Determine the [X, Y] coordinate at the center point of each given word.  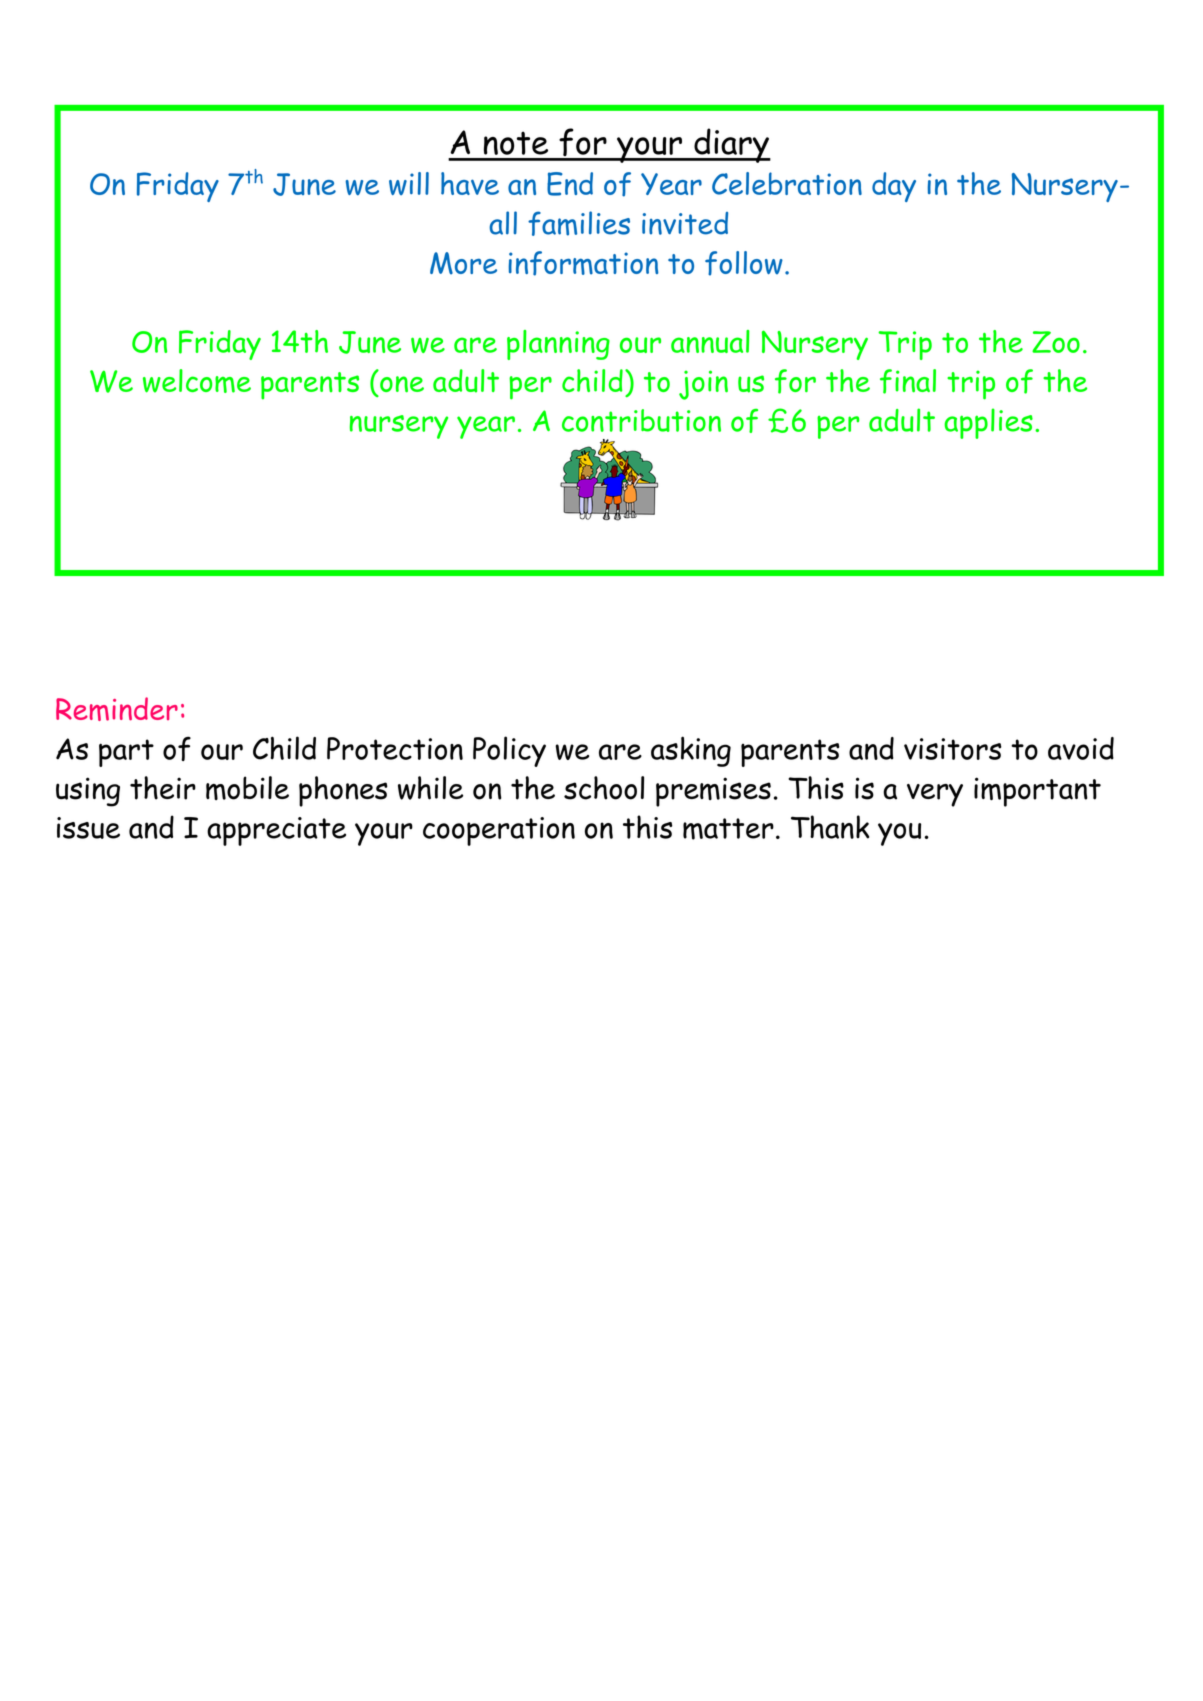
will [409, 183]
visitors [952, 749]
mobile [247, 788]
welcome [197, 381]
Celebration [787, 183]
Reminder [117, 709]
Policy [509, 751]
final [908, 381]
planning [558, 345]
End [570, 184]
